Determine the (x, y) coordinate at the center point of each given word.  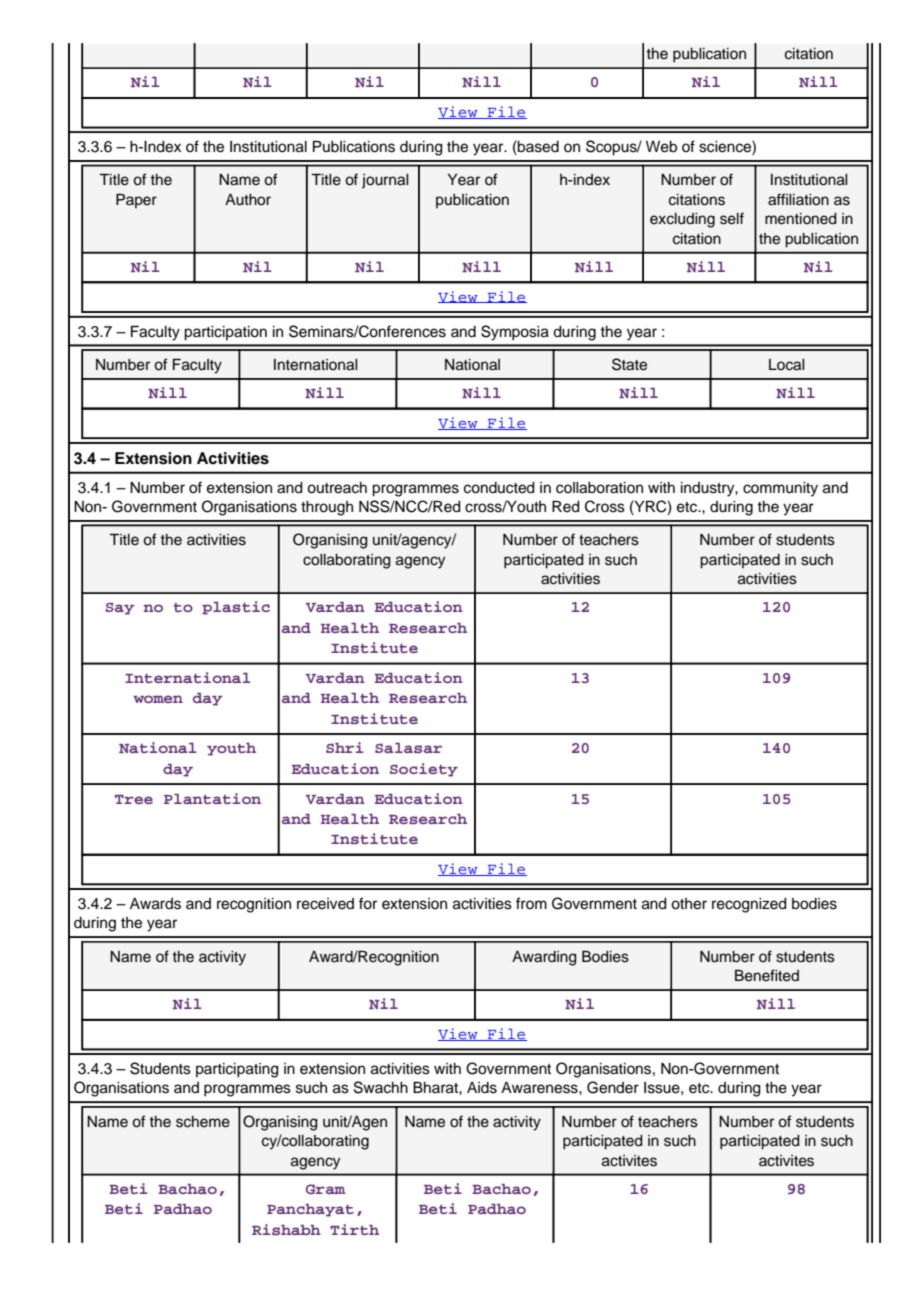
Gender (613, 1087)
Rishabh (286, 1229)
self (732, 218)
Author (248, 200)
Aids (482, 1088)
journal (385, 181)
